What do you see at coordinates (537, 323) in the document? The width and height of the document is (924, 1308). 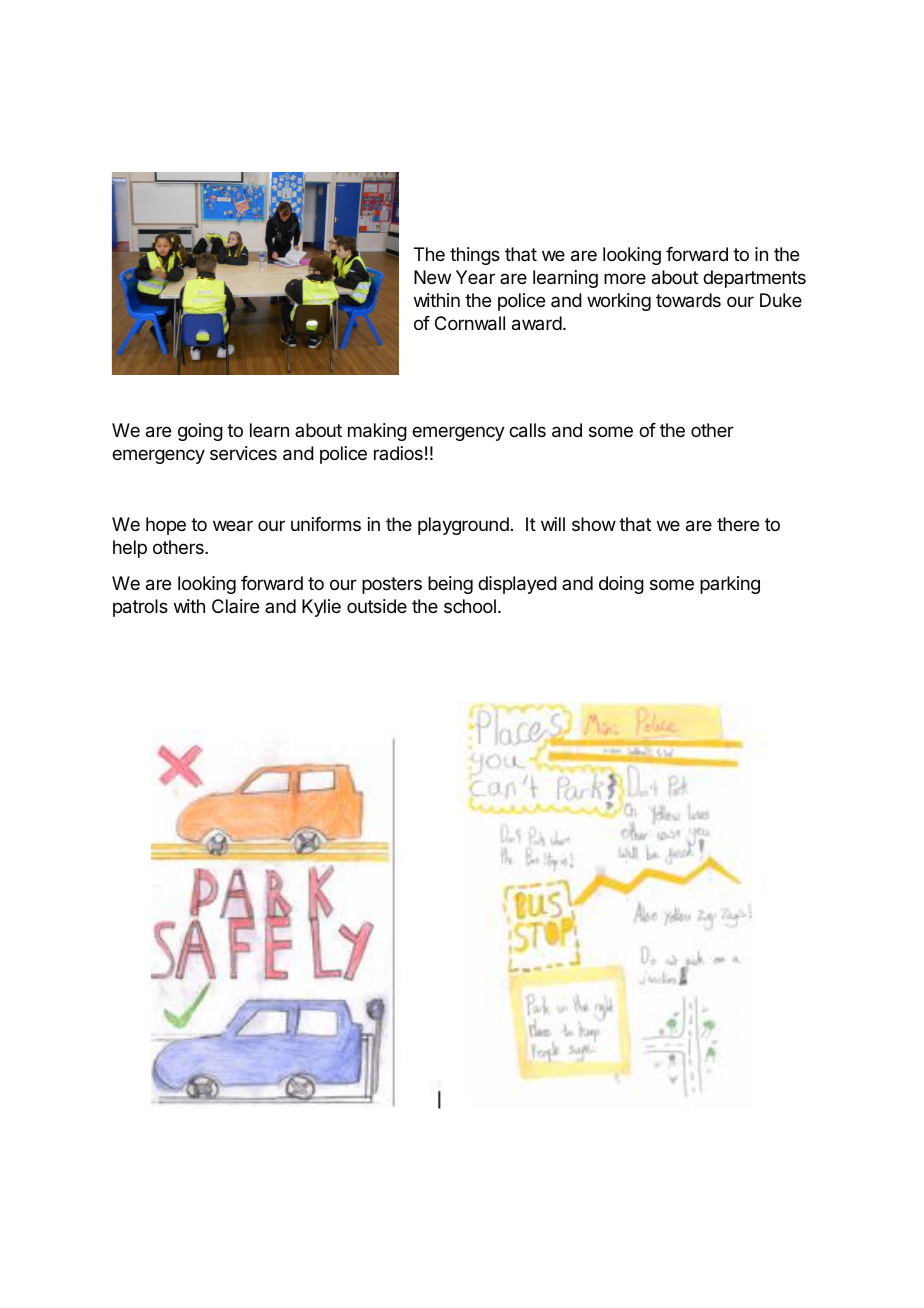 I see `award` at bounding box center [537, 323].
